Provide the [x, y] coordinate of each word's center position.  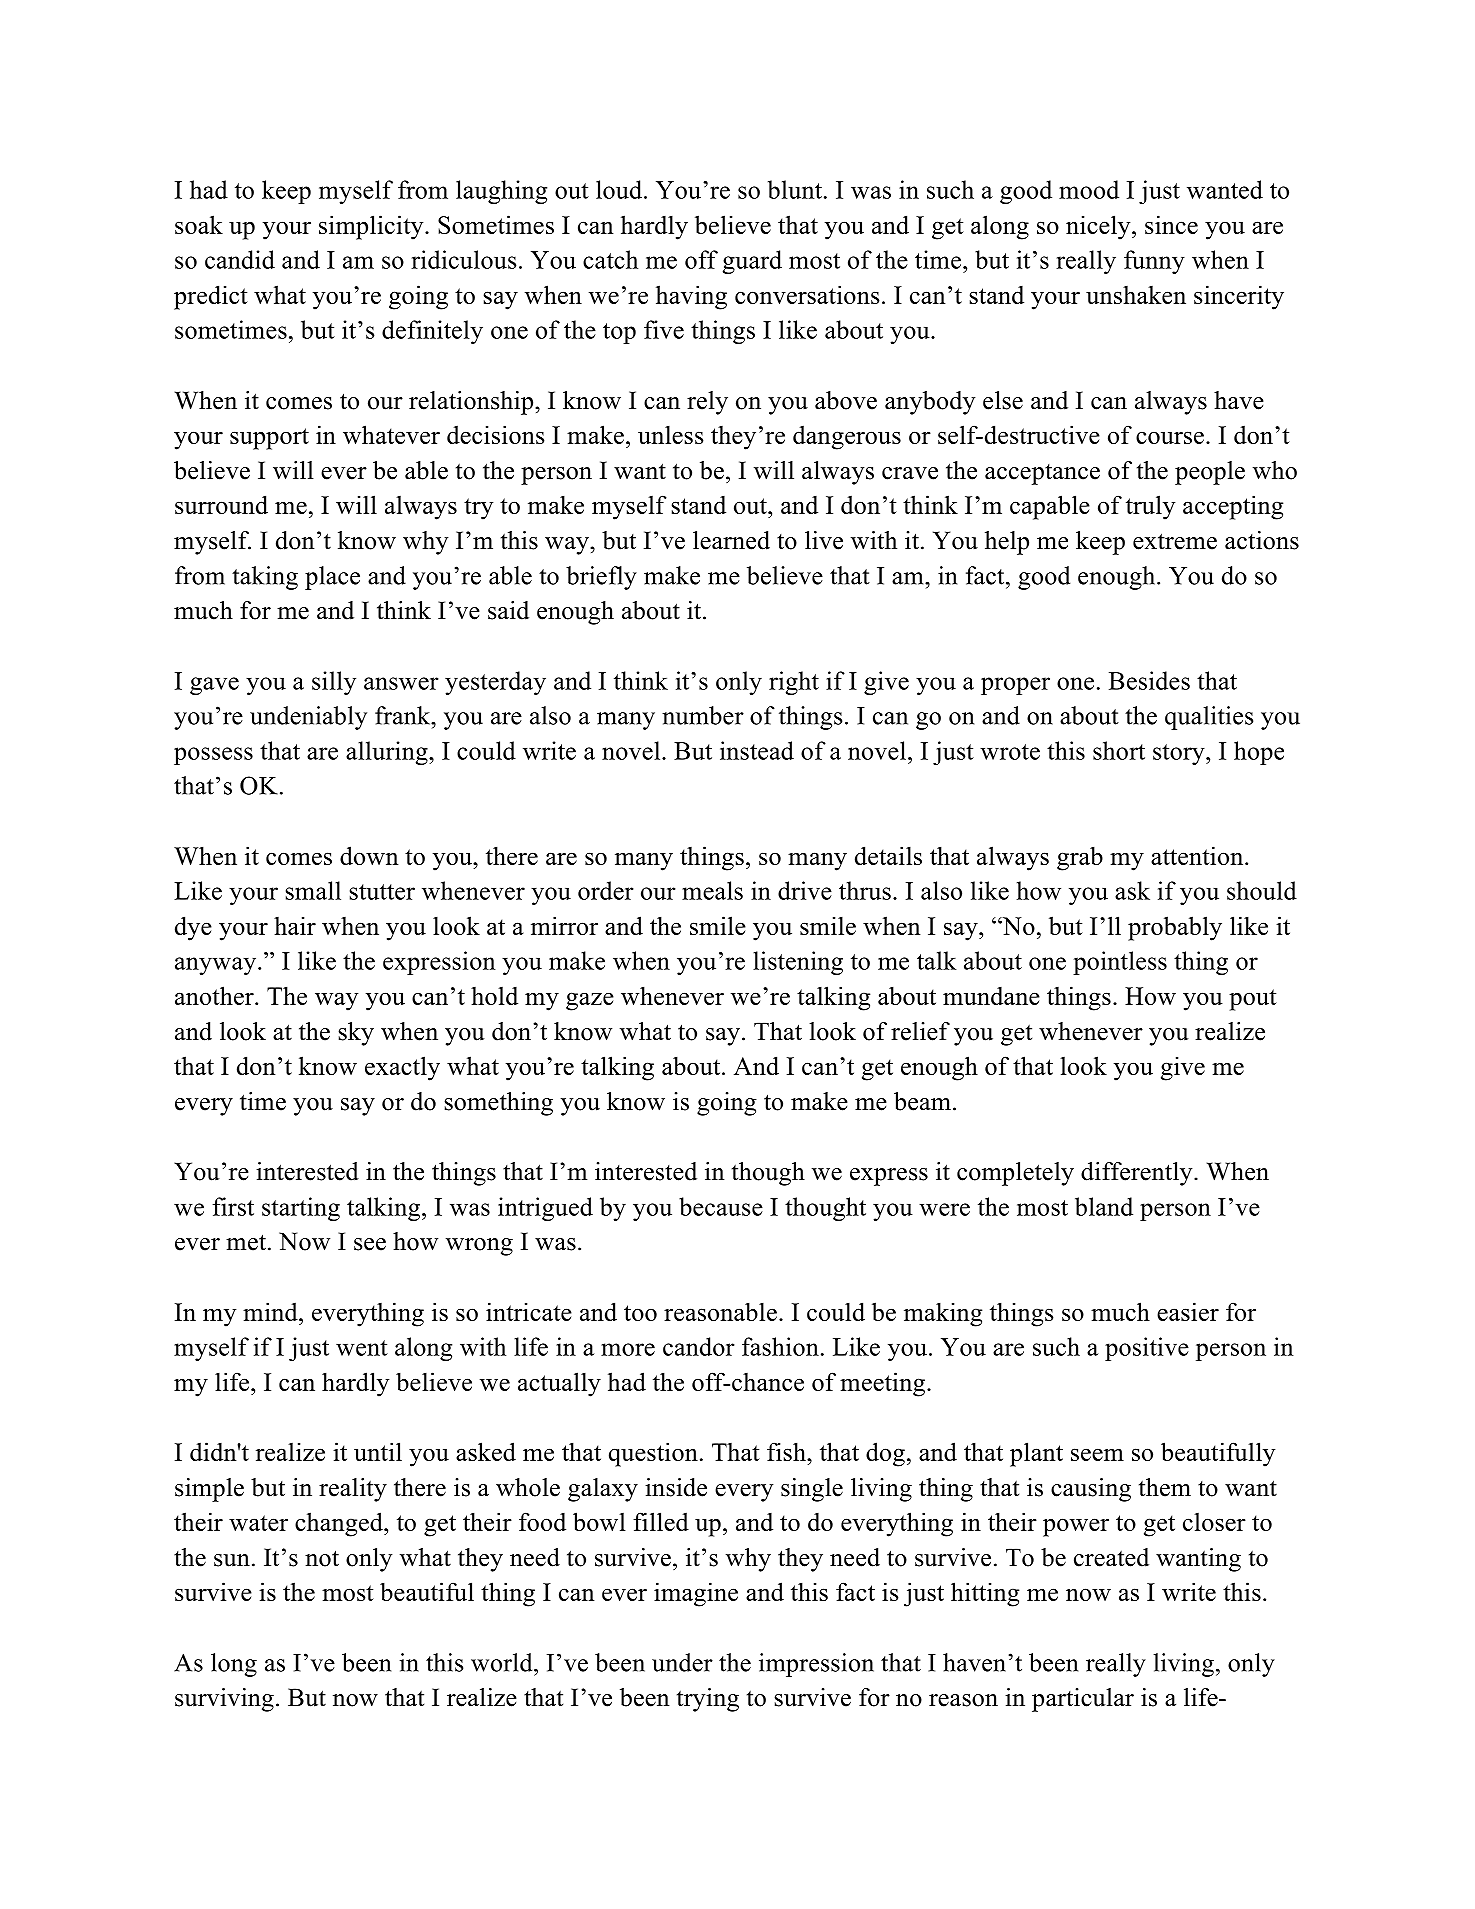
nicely [1099, 227]
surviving [224, 1700]
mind [271, 1311]
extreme [1175, 541]
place [332, 578]
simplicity [372, 227]
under [682, 1662]
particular [1083, 1700]
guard [752, 262]
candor [699, 1346]
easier [1188, 1311]
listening [798, 963]
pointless [1120, 963]
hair [295, 926]
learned [731, 540]
